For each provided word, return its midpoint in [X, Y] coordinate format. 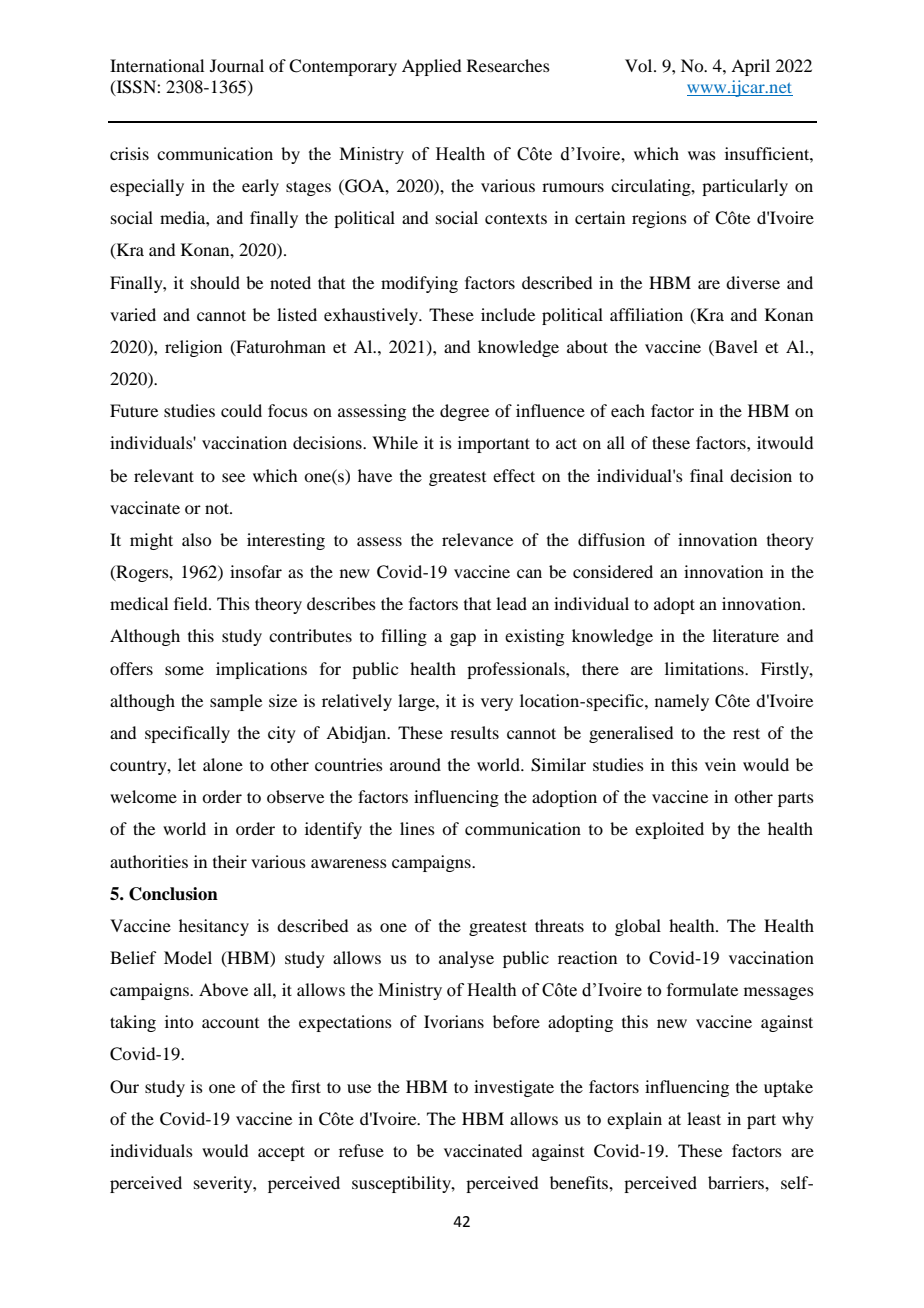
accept [281, 1153]
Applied [431, 67]
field [192, 603]
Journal [237, 65]
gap [463, 639]
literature [746, 635]
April [750, 67]
